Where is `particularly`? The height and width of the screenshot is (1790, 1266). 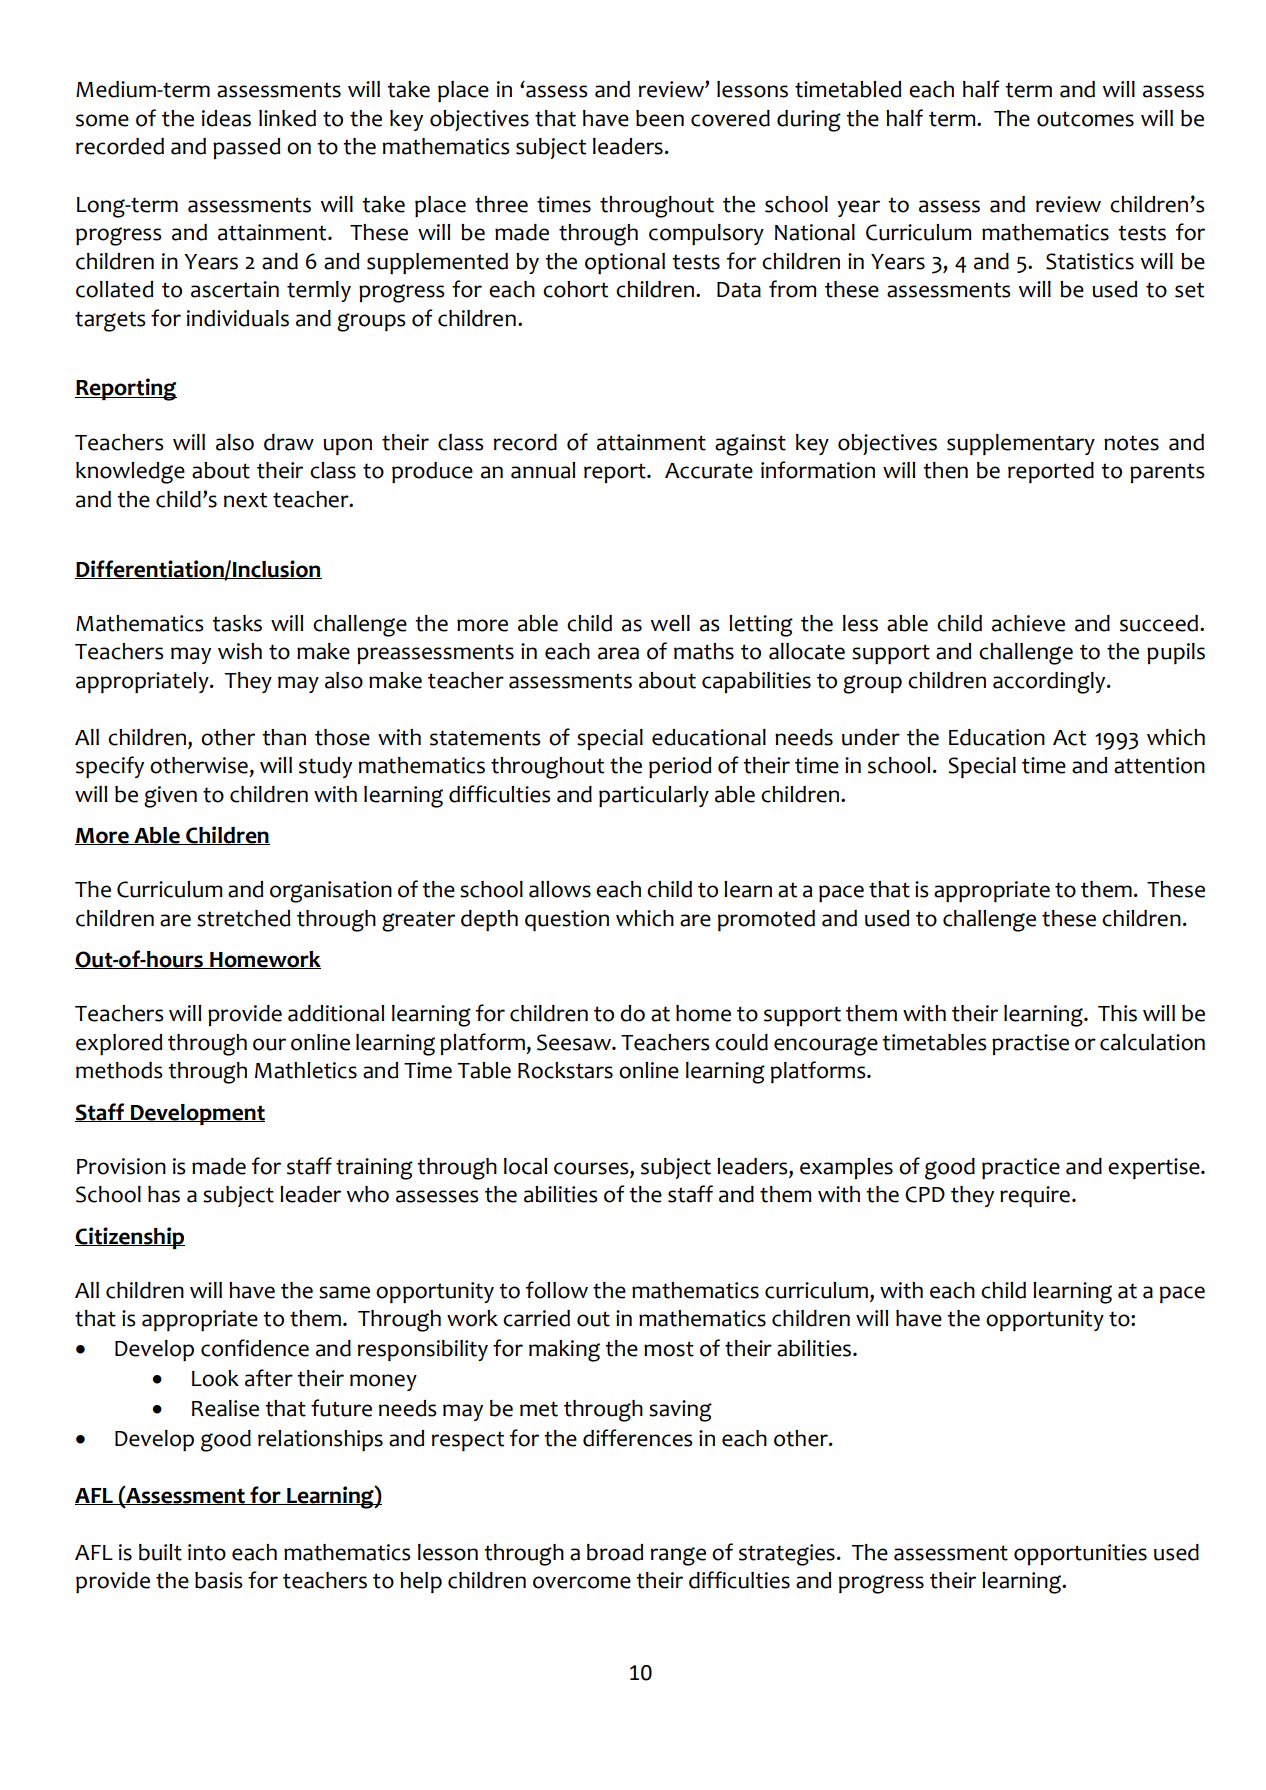
particularly is located at coordinates (654, 796).
